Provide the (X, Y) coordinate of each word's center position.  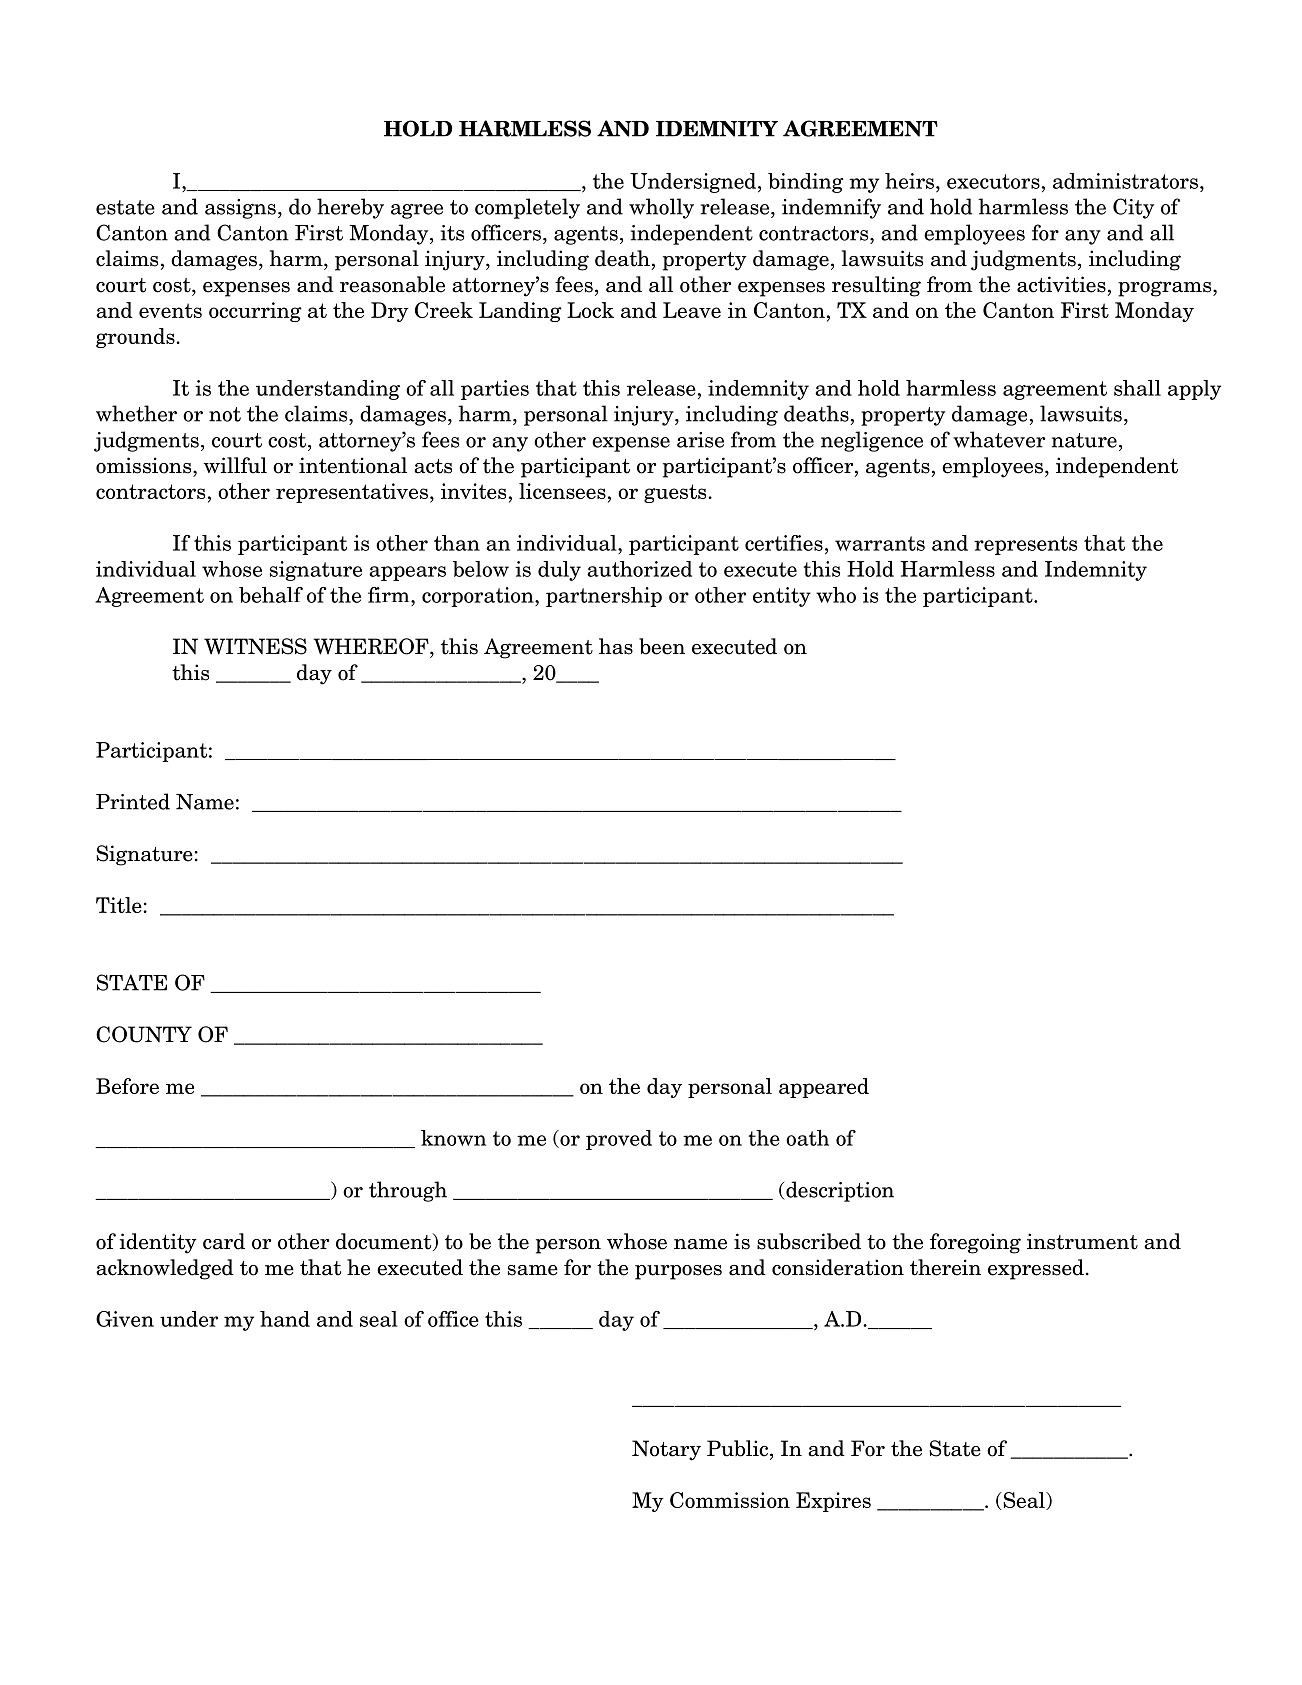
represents (1025, 545)
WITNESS (255, 646)
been (662, 646)
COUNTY (144, 1034)
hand (285, 1319)
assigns (240, 209)
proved (619, 1140)
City (1133, 208)
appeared (824, 1088)
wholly (661, 208)
